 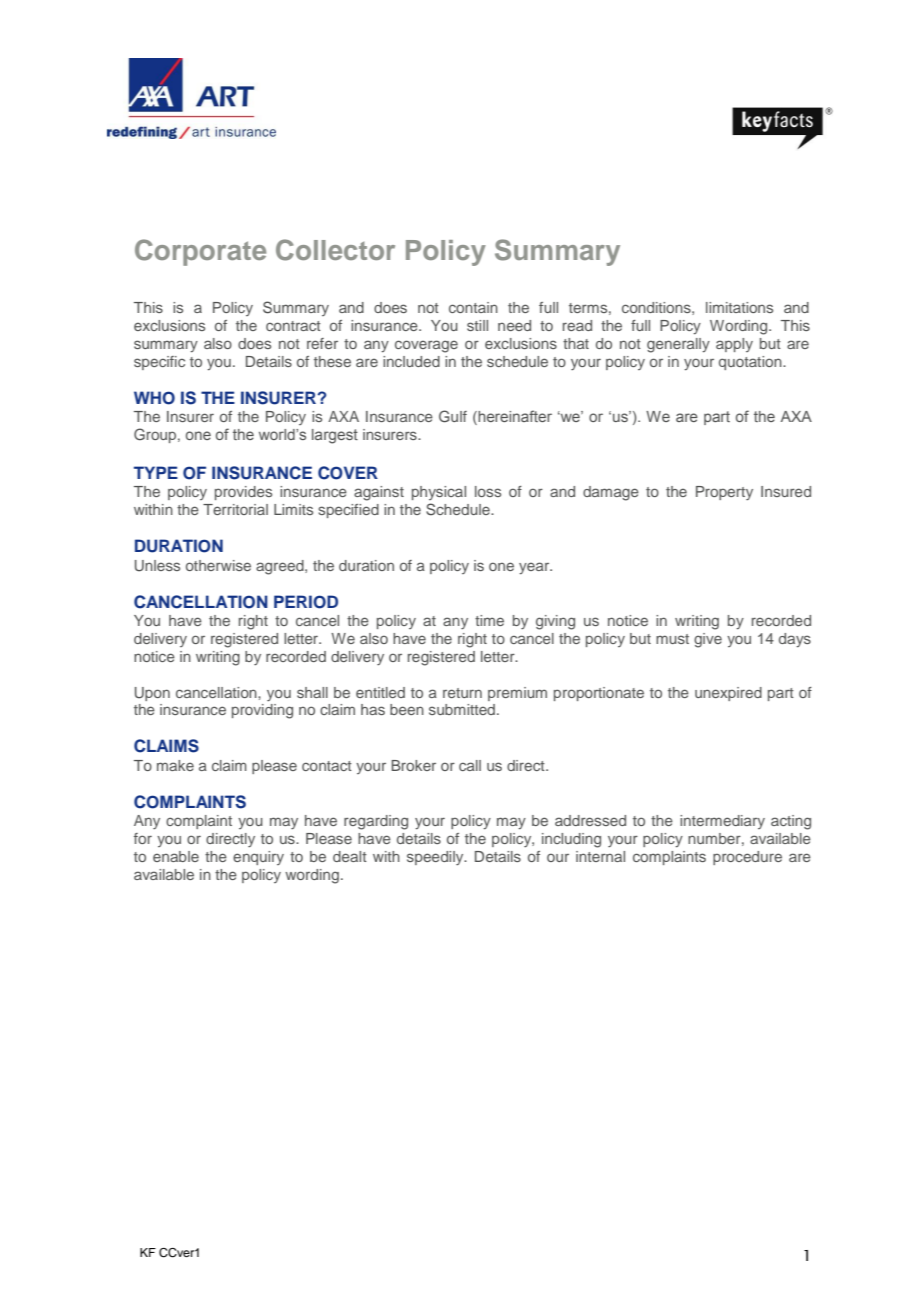 I want to click on Property, so click(x=724, y=493).
